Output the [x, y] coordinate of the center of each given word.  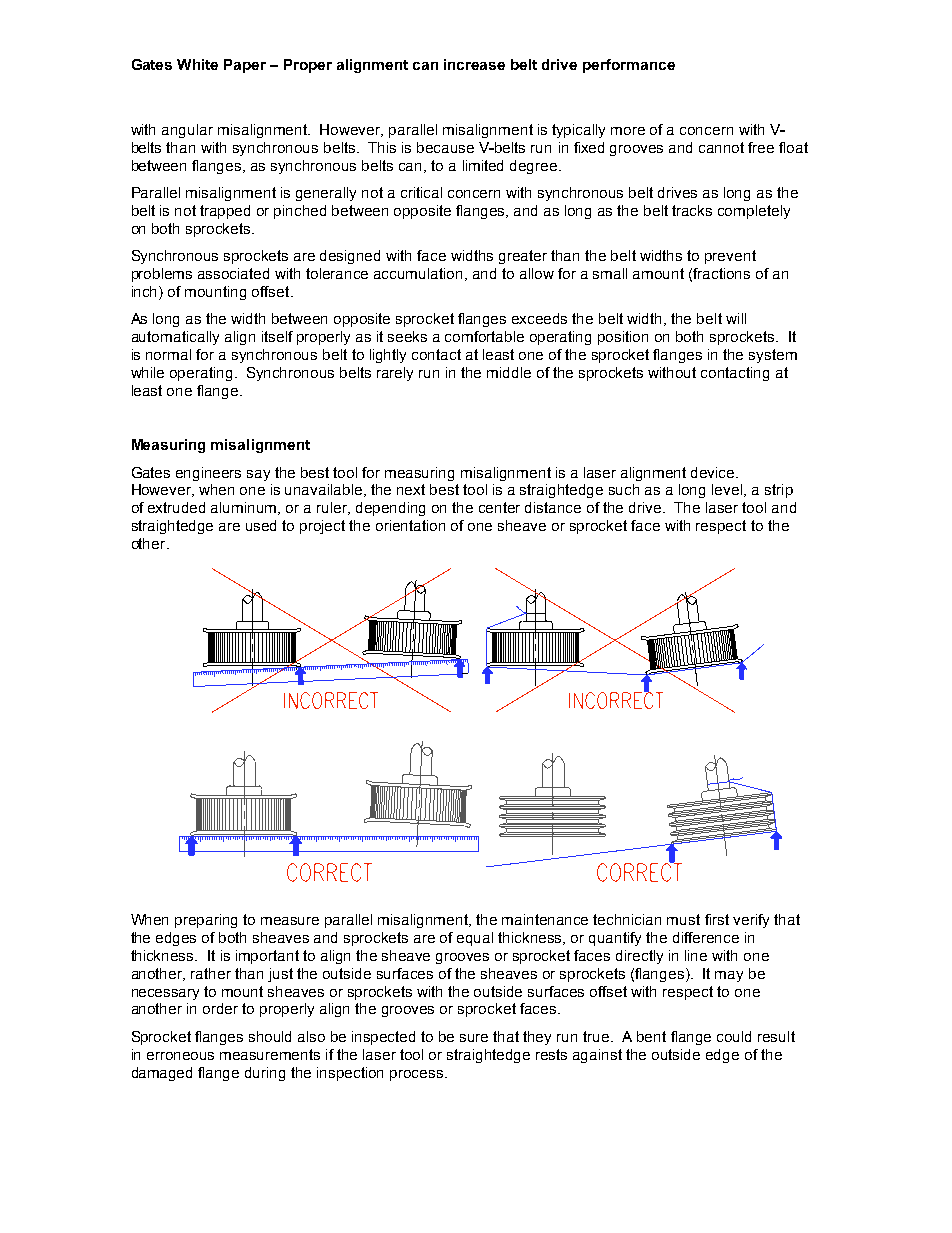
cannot [721, 147]
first [717, 919]
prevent [730, 257]
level [728, 490]
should [270, 1036]
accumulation [418, 273]
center [499, 507]
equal [475, 939]
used [261, 525]
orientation [410, 525]
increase [474, 64]
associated [233, 273]
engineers [208, 474]
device [714, 472]
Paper [245, 66]
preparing [206, 921]
